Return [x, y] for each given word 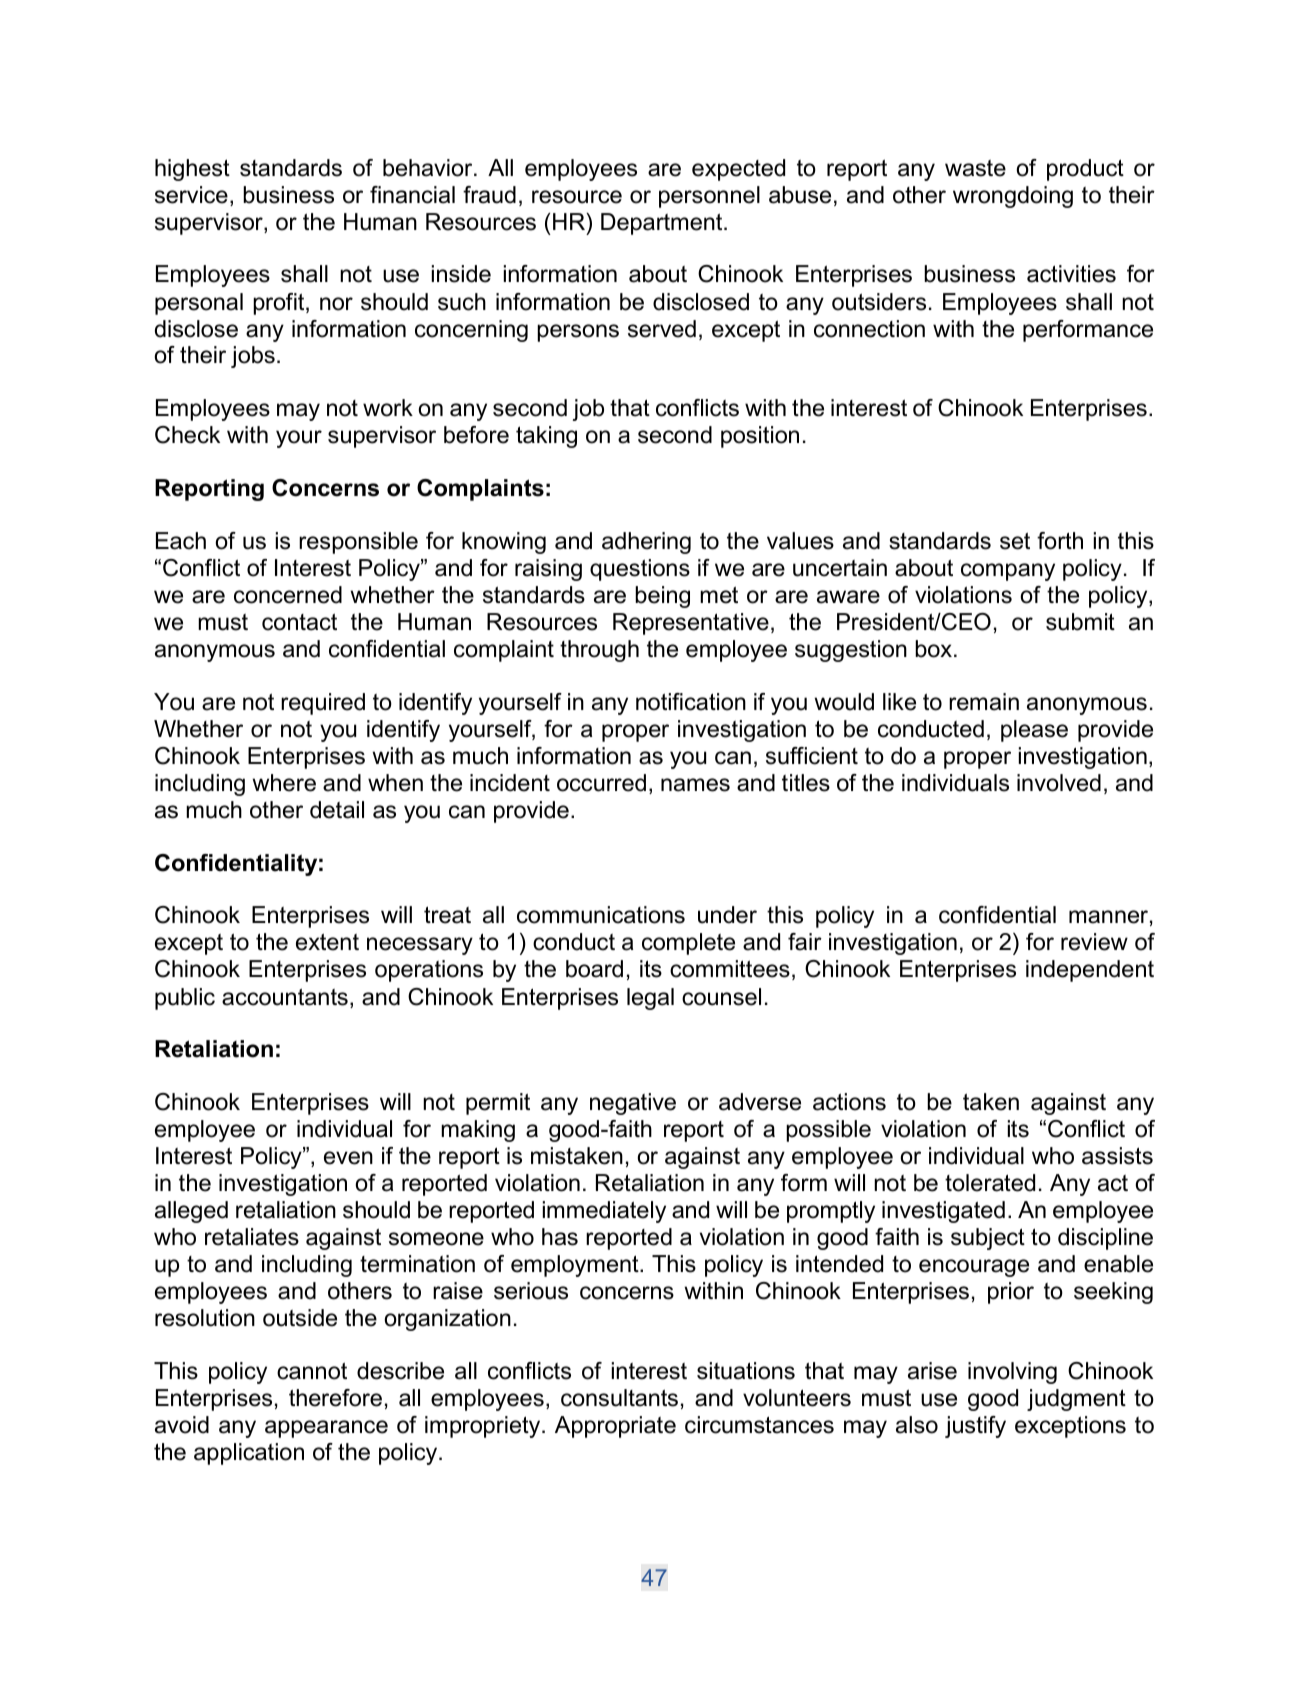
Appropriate [615, 1427]
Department [663, 224]
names [695, 785]
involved [1059, 783]
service [191, 195]
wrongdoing [1013, 197]
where [284, 783]
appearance [326, 1429]
